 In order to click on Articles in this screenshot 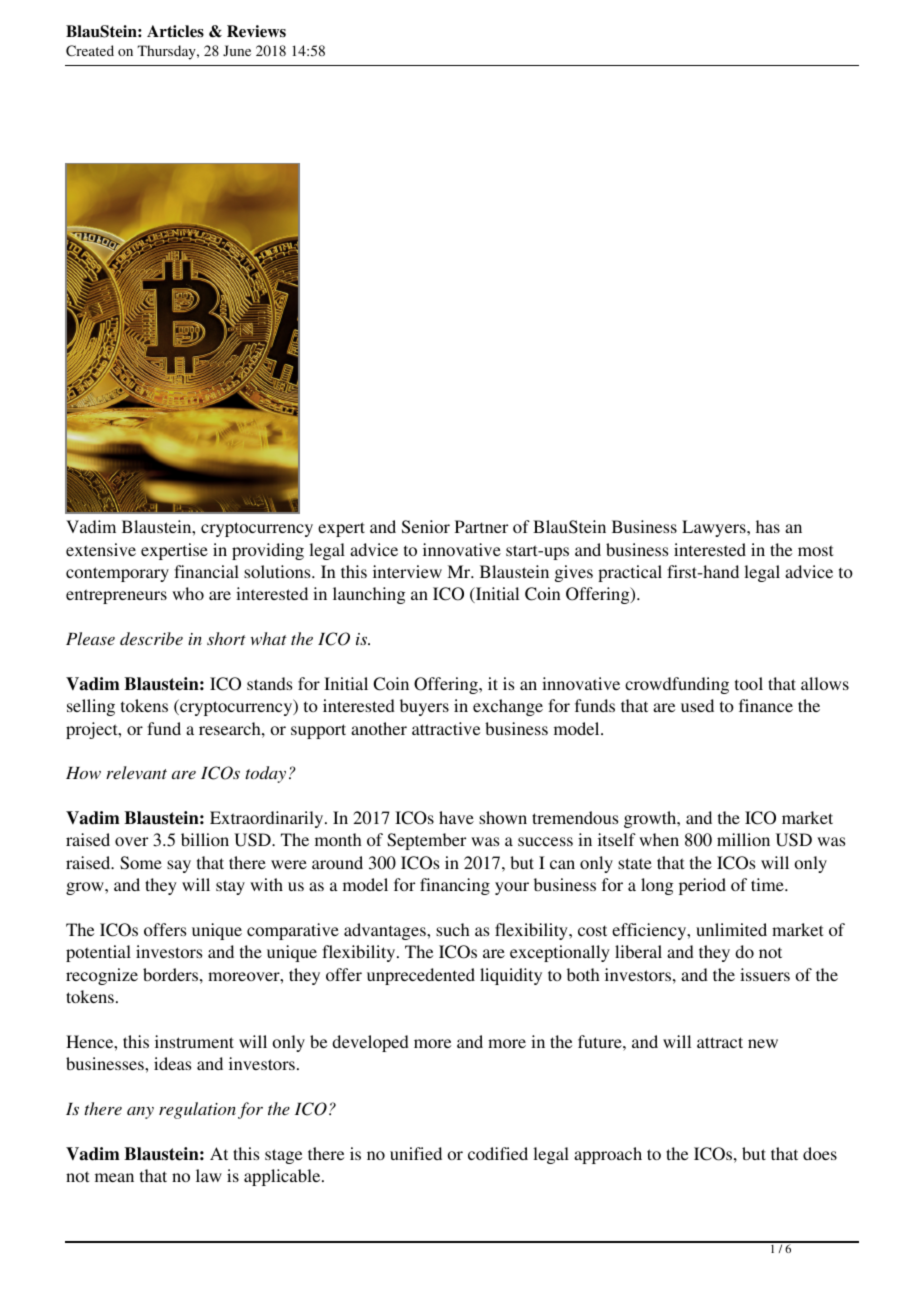, I will do `click(175, 31)`.
